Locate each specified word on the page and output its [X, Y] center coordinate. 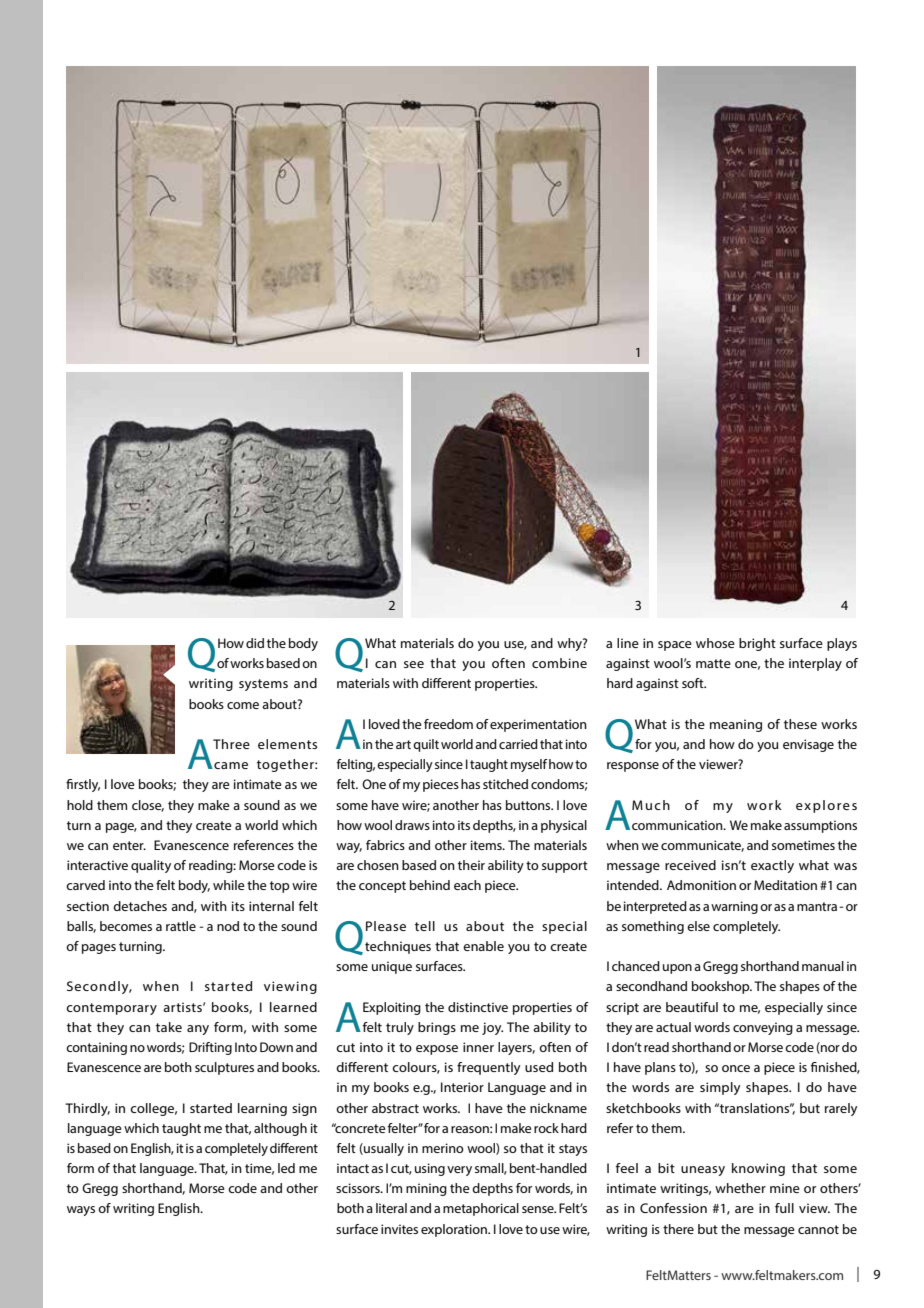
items [487, 845]
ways [81, 1211]
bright [757, 644]
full [784, 1208]
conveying [763, 1028]
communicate [702, 846]
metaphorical [481, 1209]
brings [437, 1028]
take [169, 1027]
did [255, 643]
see [414, 664]
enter [129, 845]
